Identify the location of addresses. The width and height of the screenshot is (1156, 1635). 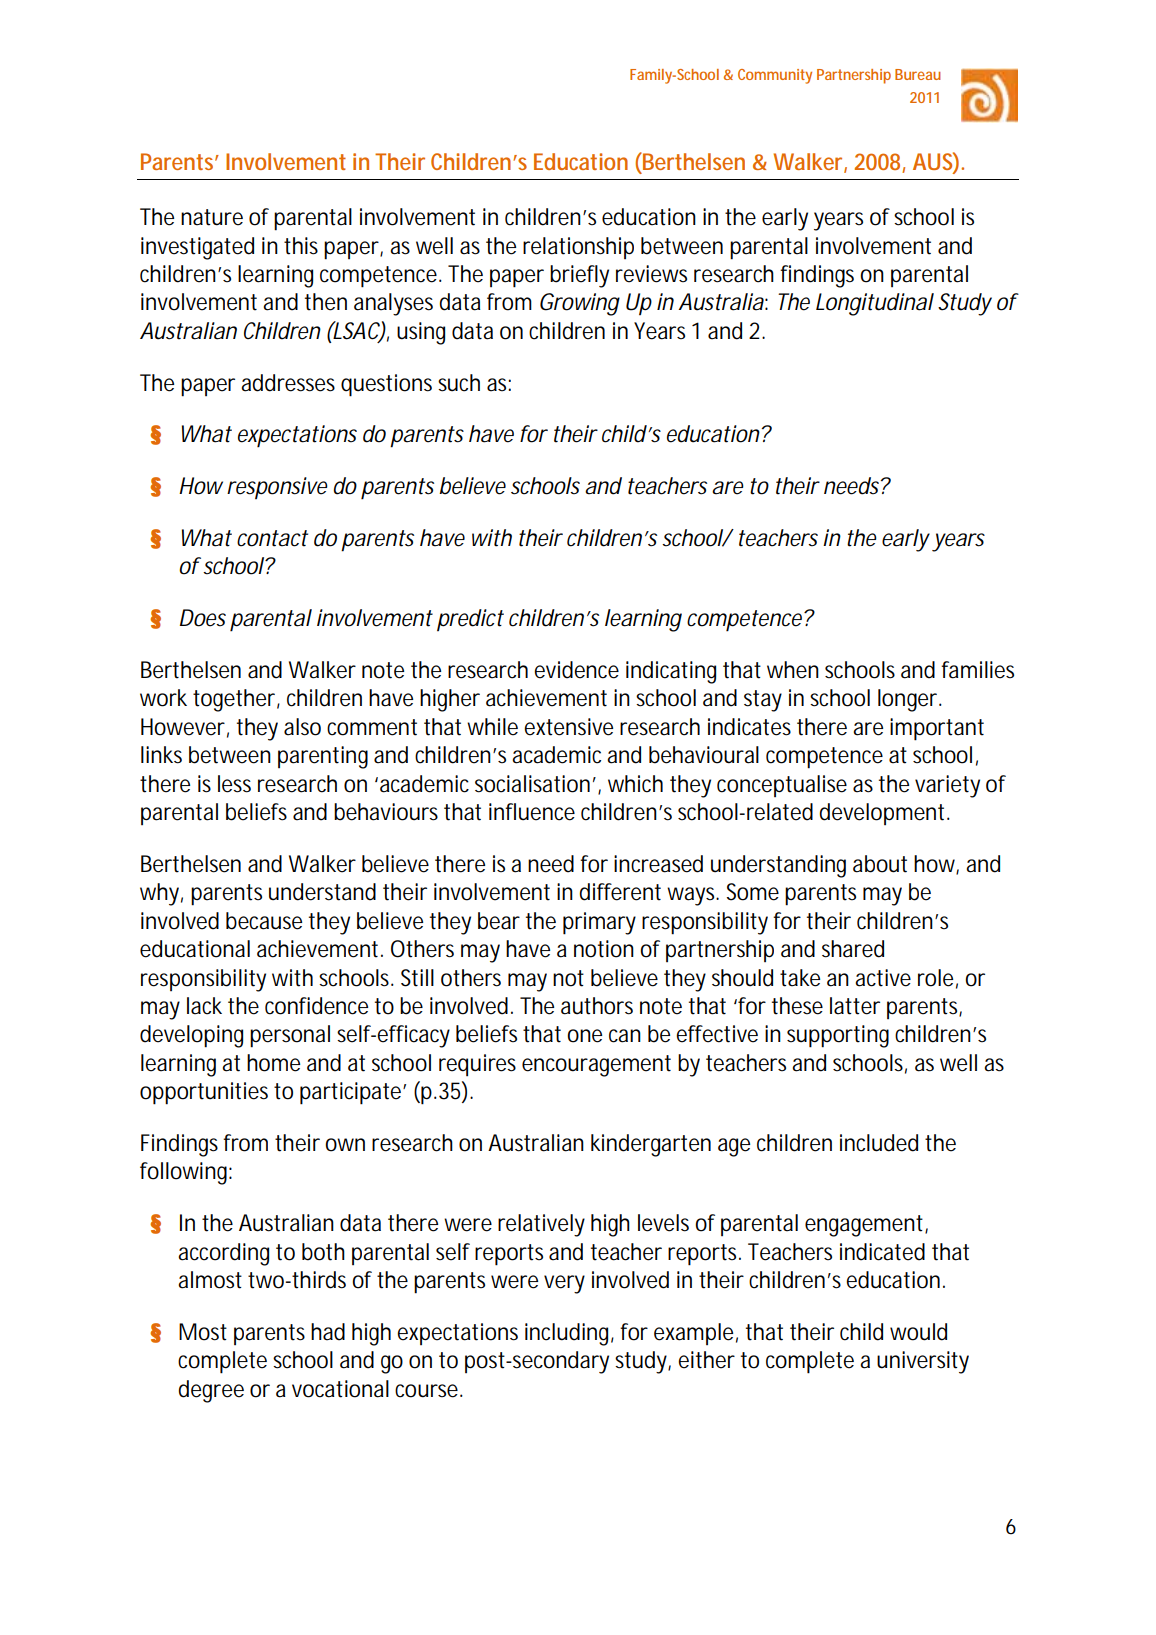
(288, 383).
